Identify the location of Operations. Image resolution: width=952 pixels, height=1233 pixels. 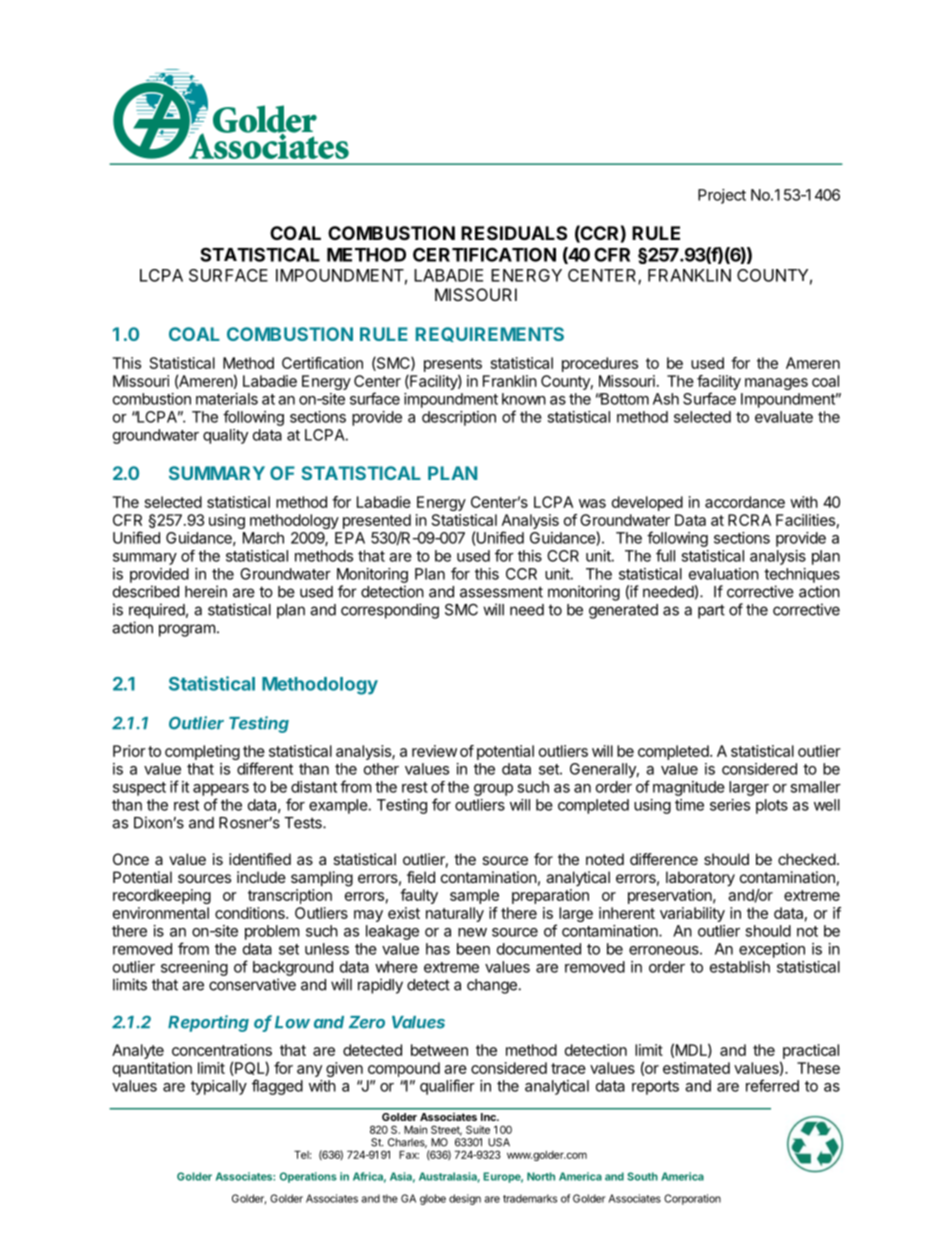
(308, 1177).
